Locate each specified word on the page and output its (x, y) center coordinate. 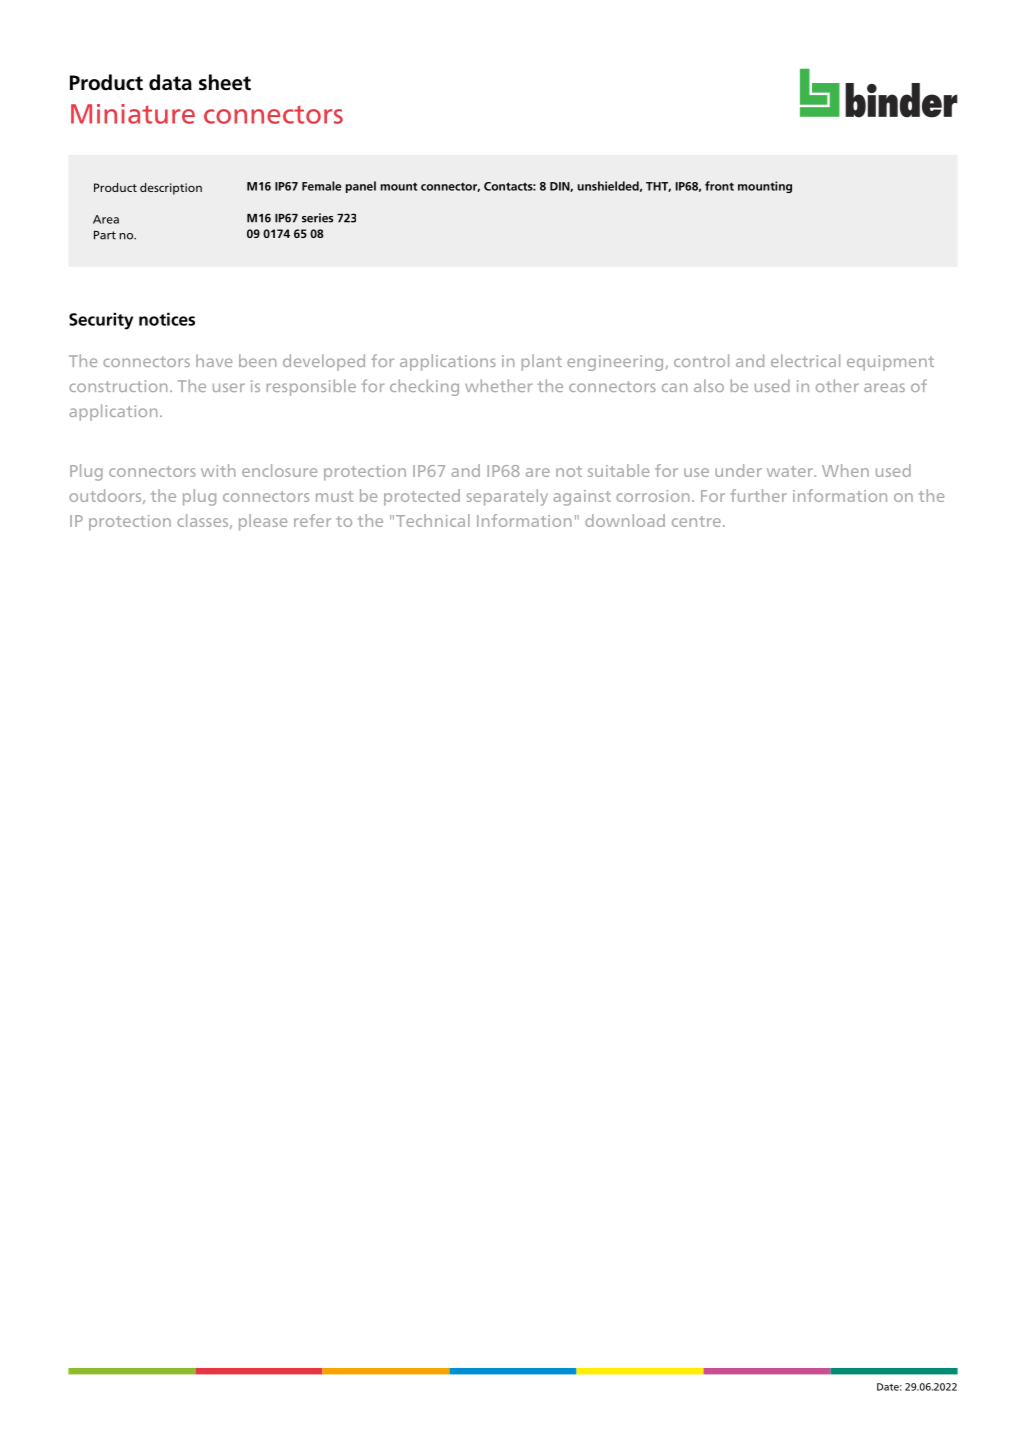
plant (542, 362)
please (263, 522)
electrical (805, 360)
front (719, 186)
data (170, 82)
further (758, 495)
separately (507, 497)
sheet (225, 82)
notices (167, 319)
